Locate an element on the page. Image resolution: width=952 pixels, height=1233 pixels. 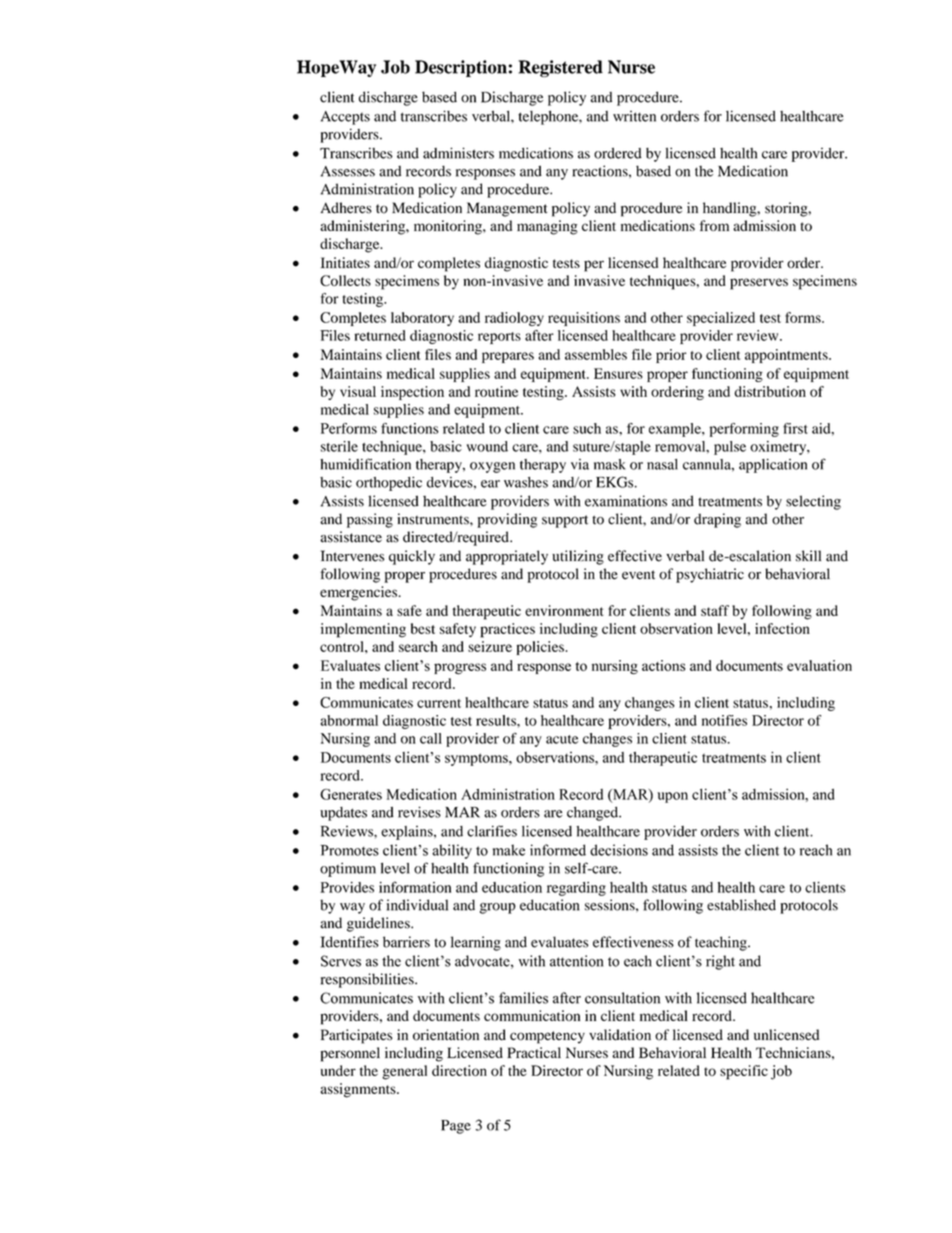
specific is located at coordinates (744, 1072).
